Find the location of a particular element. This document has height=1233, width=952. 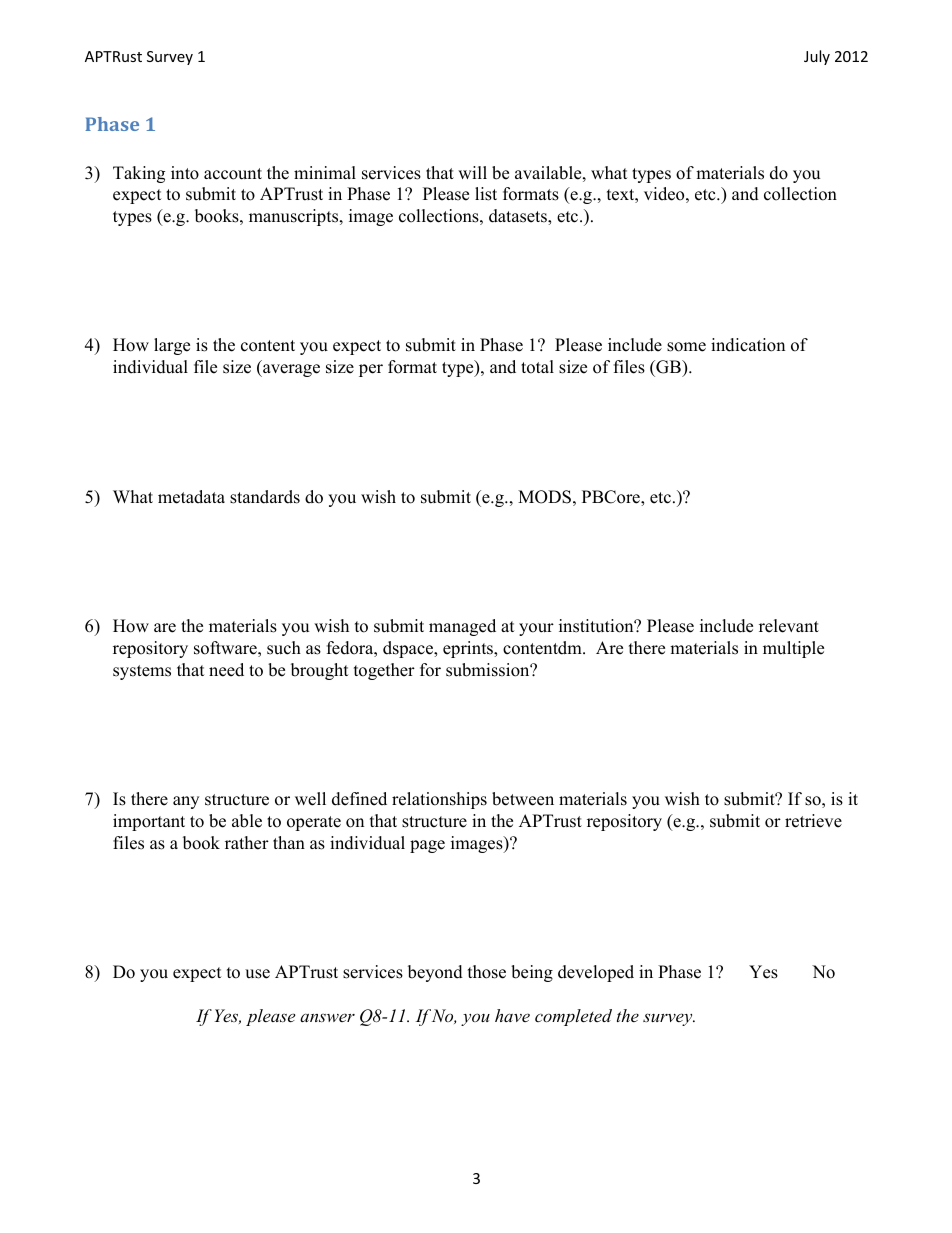

will is located at coordinates (472, 172).
